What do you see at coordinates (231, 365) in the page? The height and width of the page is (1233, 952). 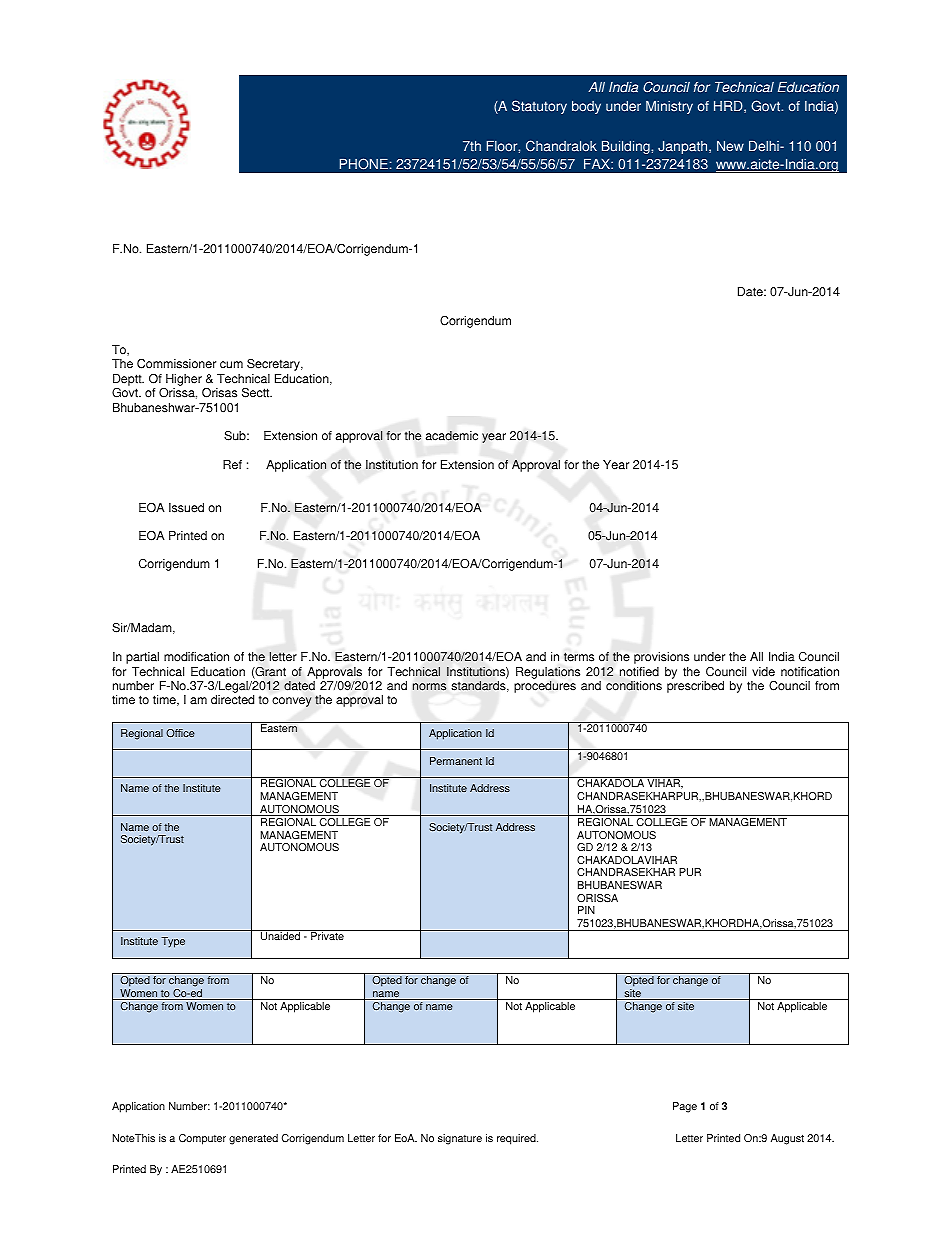 I see `cum` at bounding box center [231, 365].
